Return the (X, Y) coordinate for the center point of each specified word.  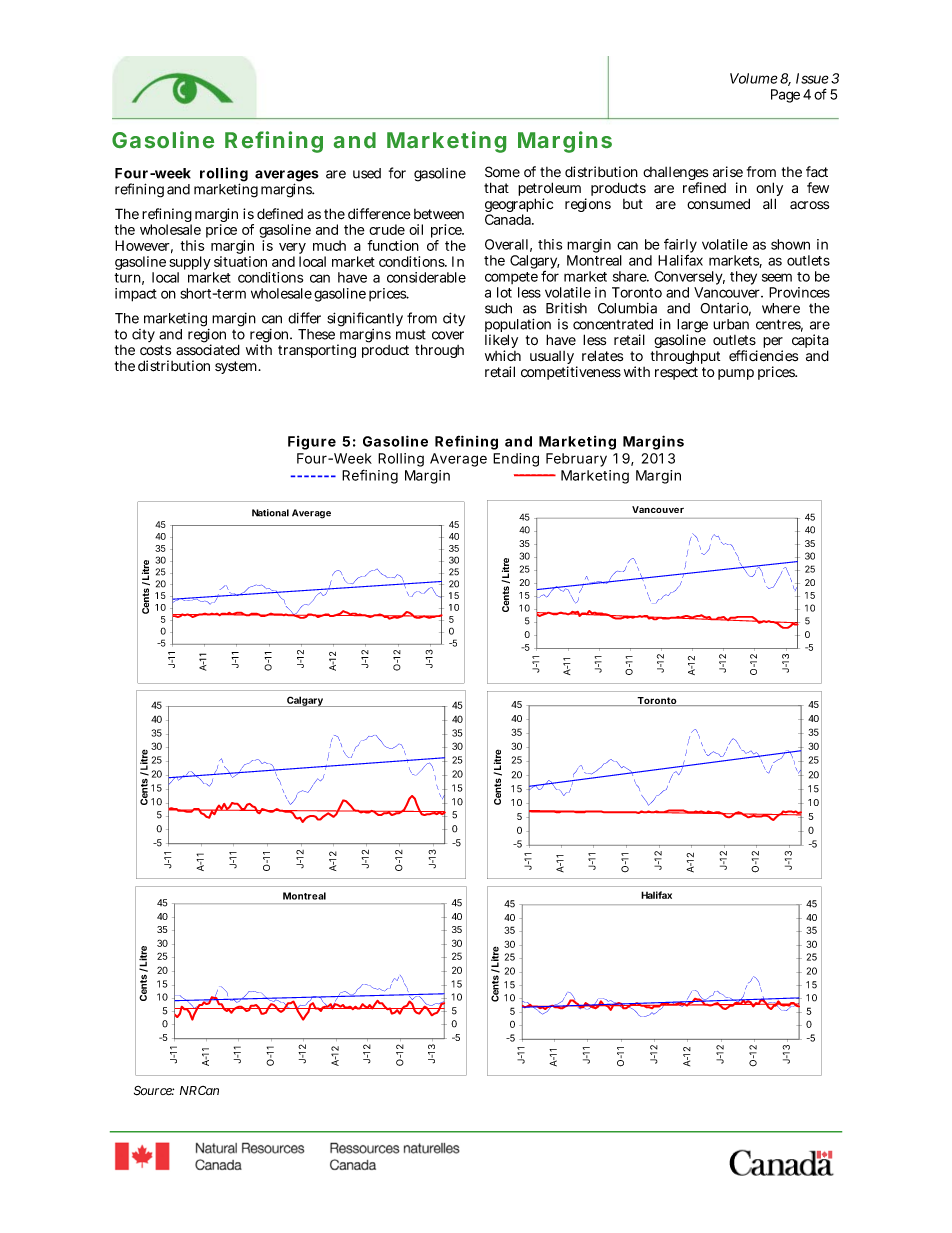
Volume (754, 78)
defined (280, 214)
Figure (312, 443)
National (270, 513)
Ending (516, 460)
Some (502, 172)
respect (676, 373)
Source (154, 1091)
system (238, 367)
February (576, 460)
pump (736, 374)
